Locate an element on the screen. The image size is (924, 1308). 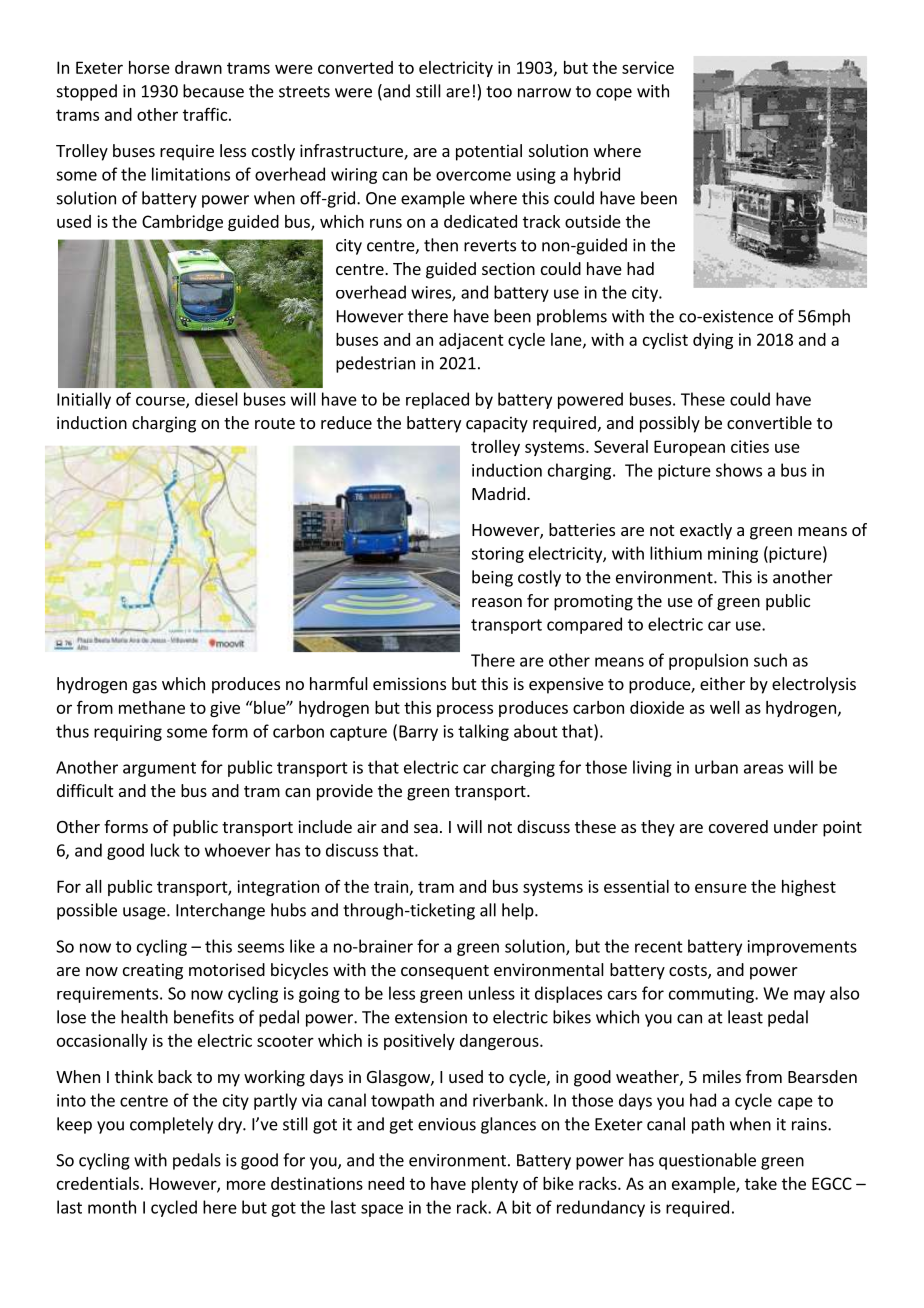
reason is located at coordinates (497, 602).
